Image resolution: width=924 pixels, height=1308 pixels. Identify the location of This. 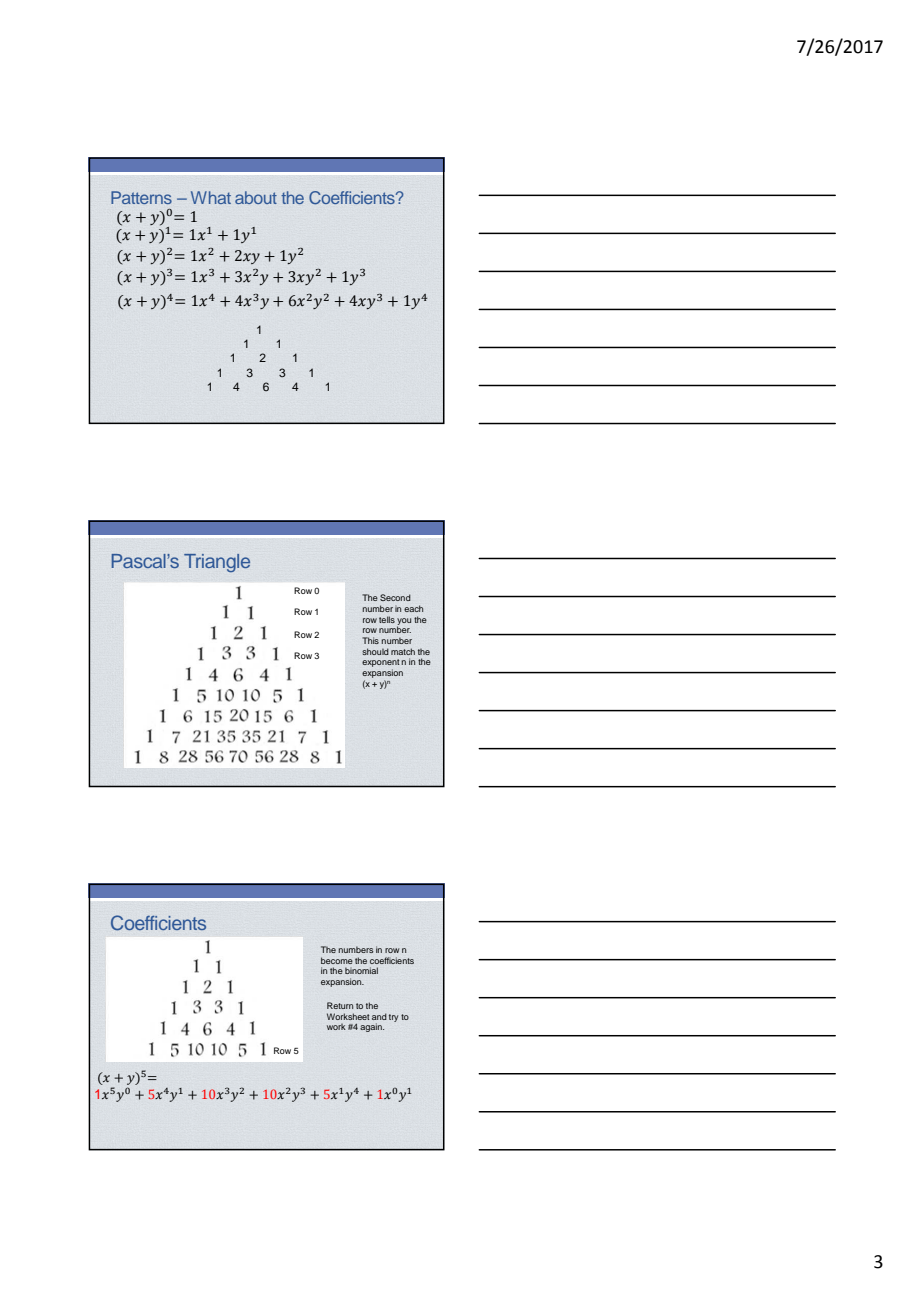
(370, 640).
